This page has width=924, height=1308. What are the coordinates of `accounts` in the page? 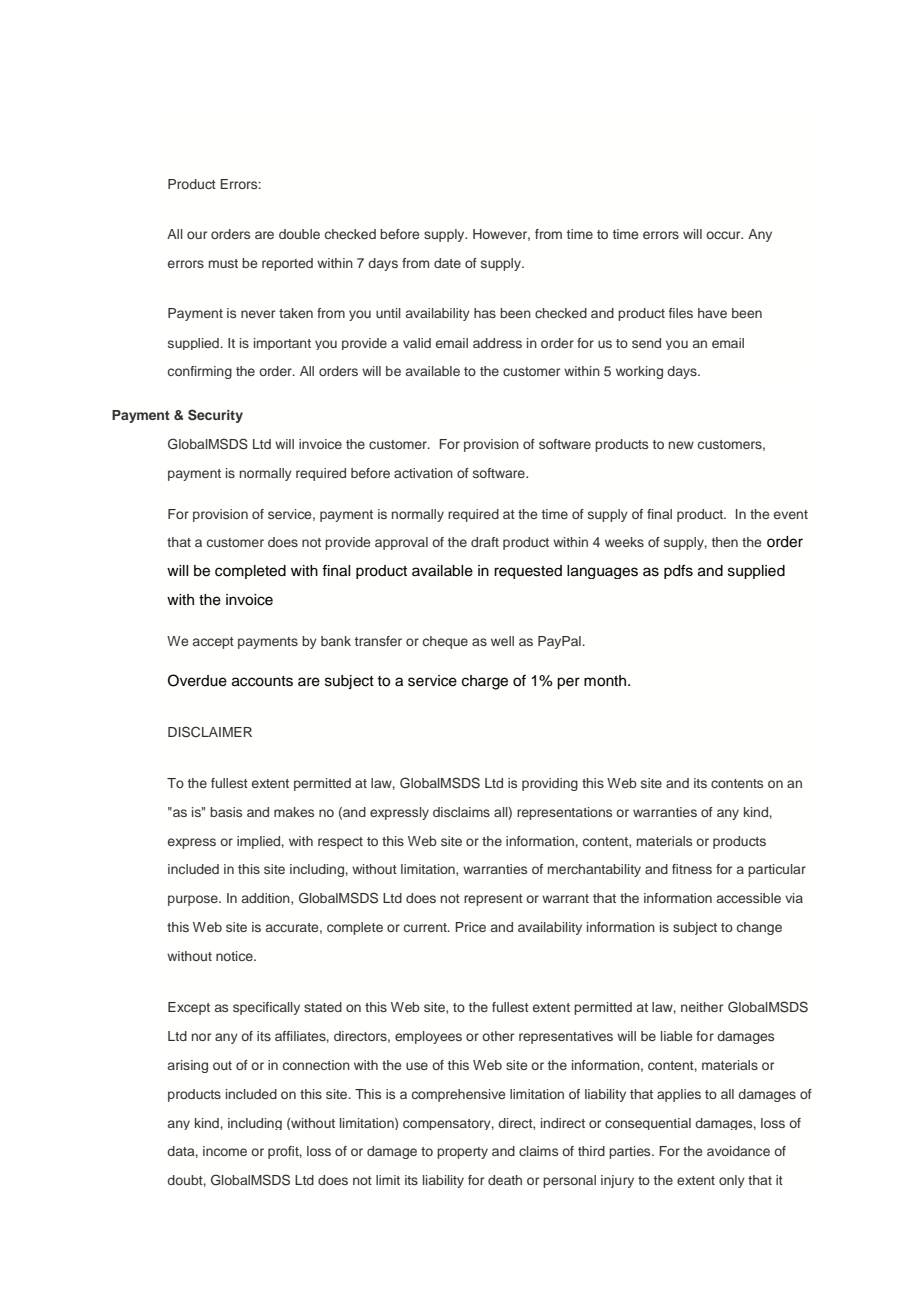 It's located at (262, 681).
